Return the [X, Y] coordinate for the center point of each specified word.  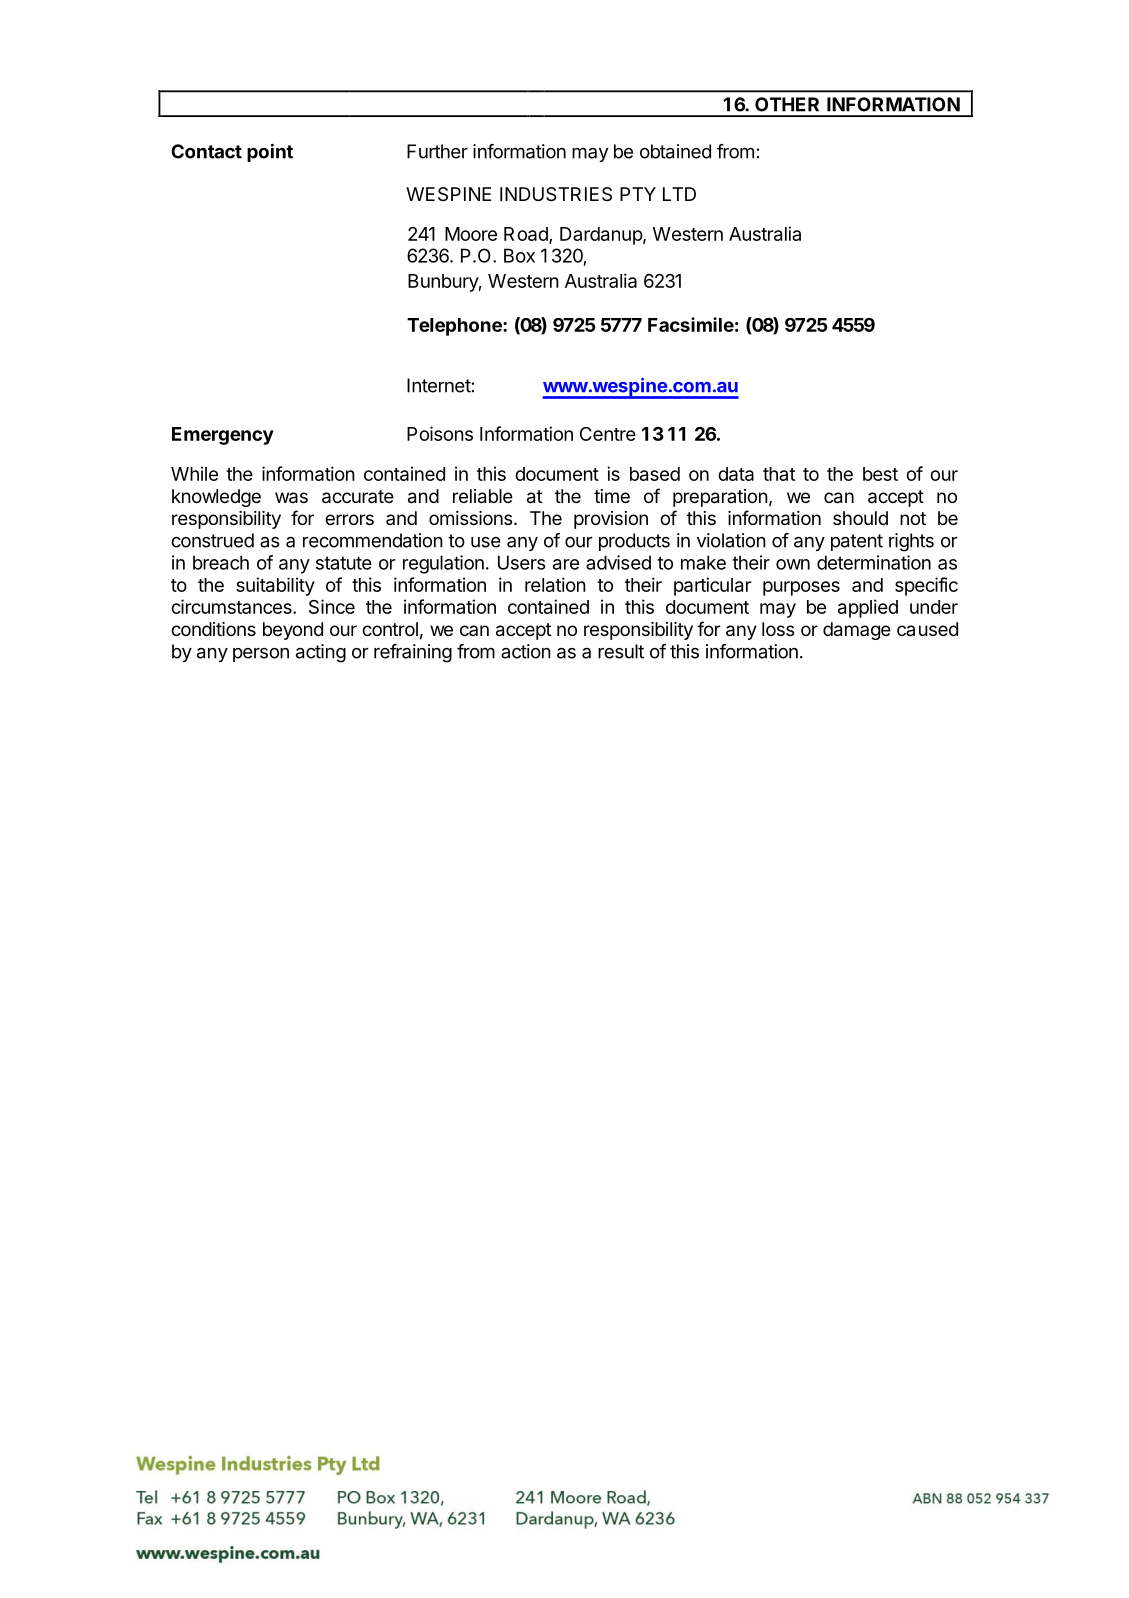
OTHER [787, 104]
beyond [293, 631]
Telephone [455, 327]
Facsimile [691, 324]
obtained [675, 151]
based [655, 474]
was [291, 498]
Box [519, 255]
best [880, 474]
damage [857, 631]
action [526, 651]
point [270, 153]
